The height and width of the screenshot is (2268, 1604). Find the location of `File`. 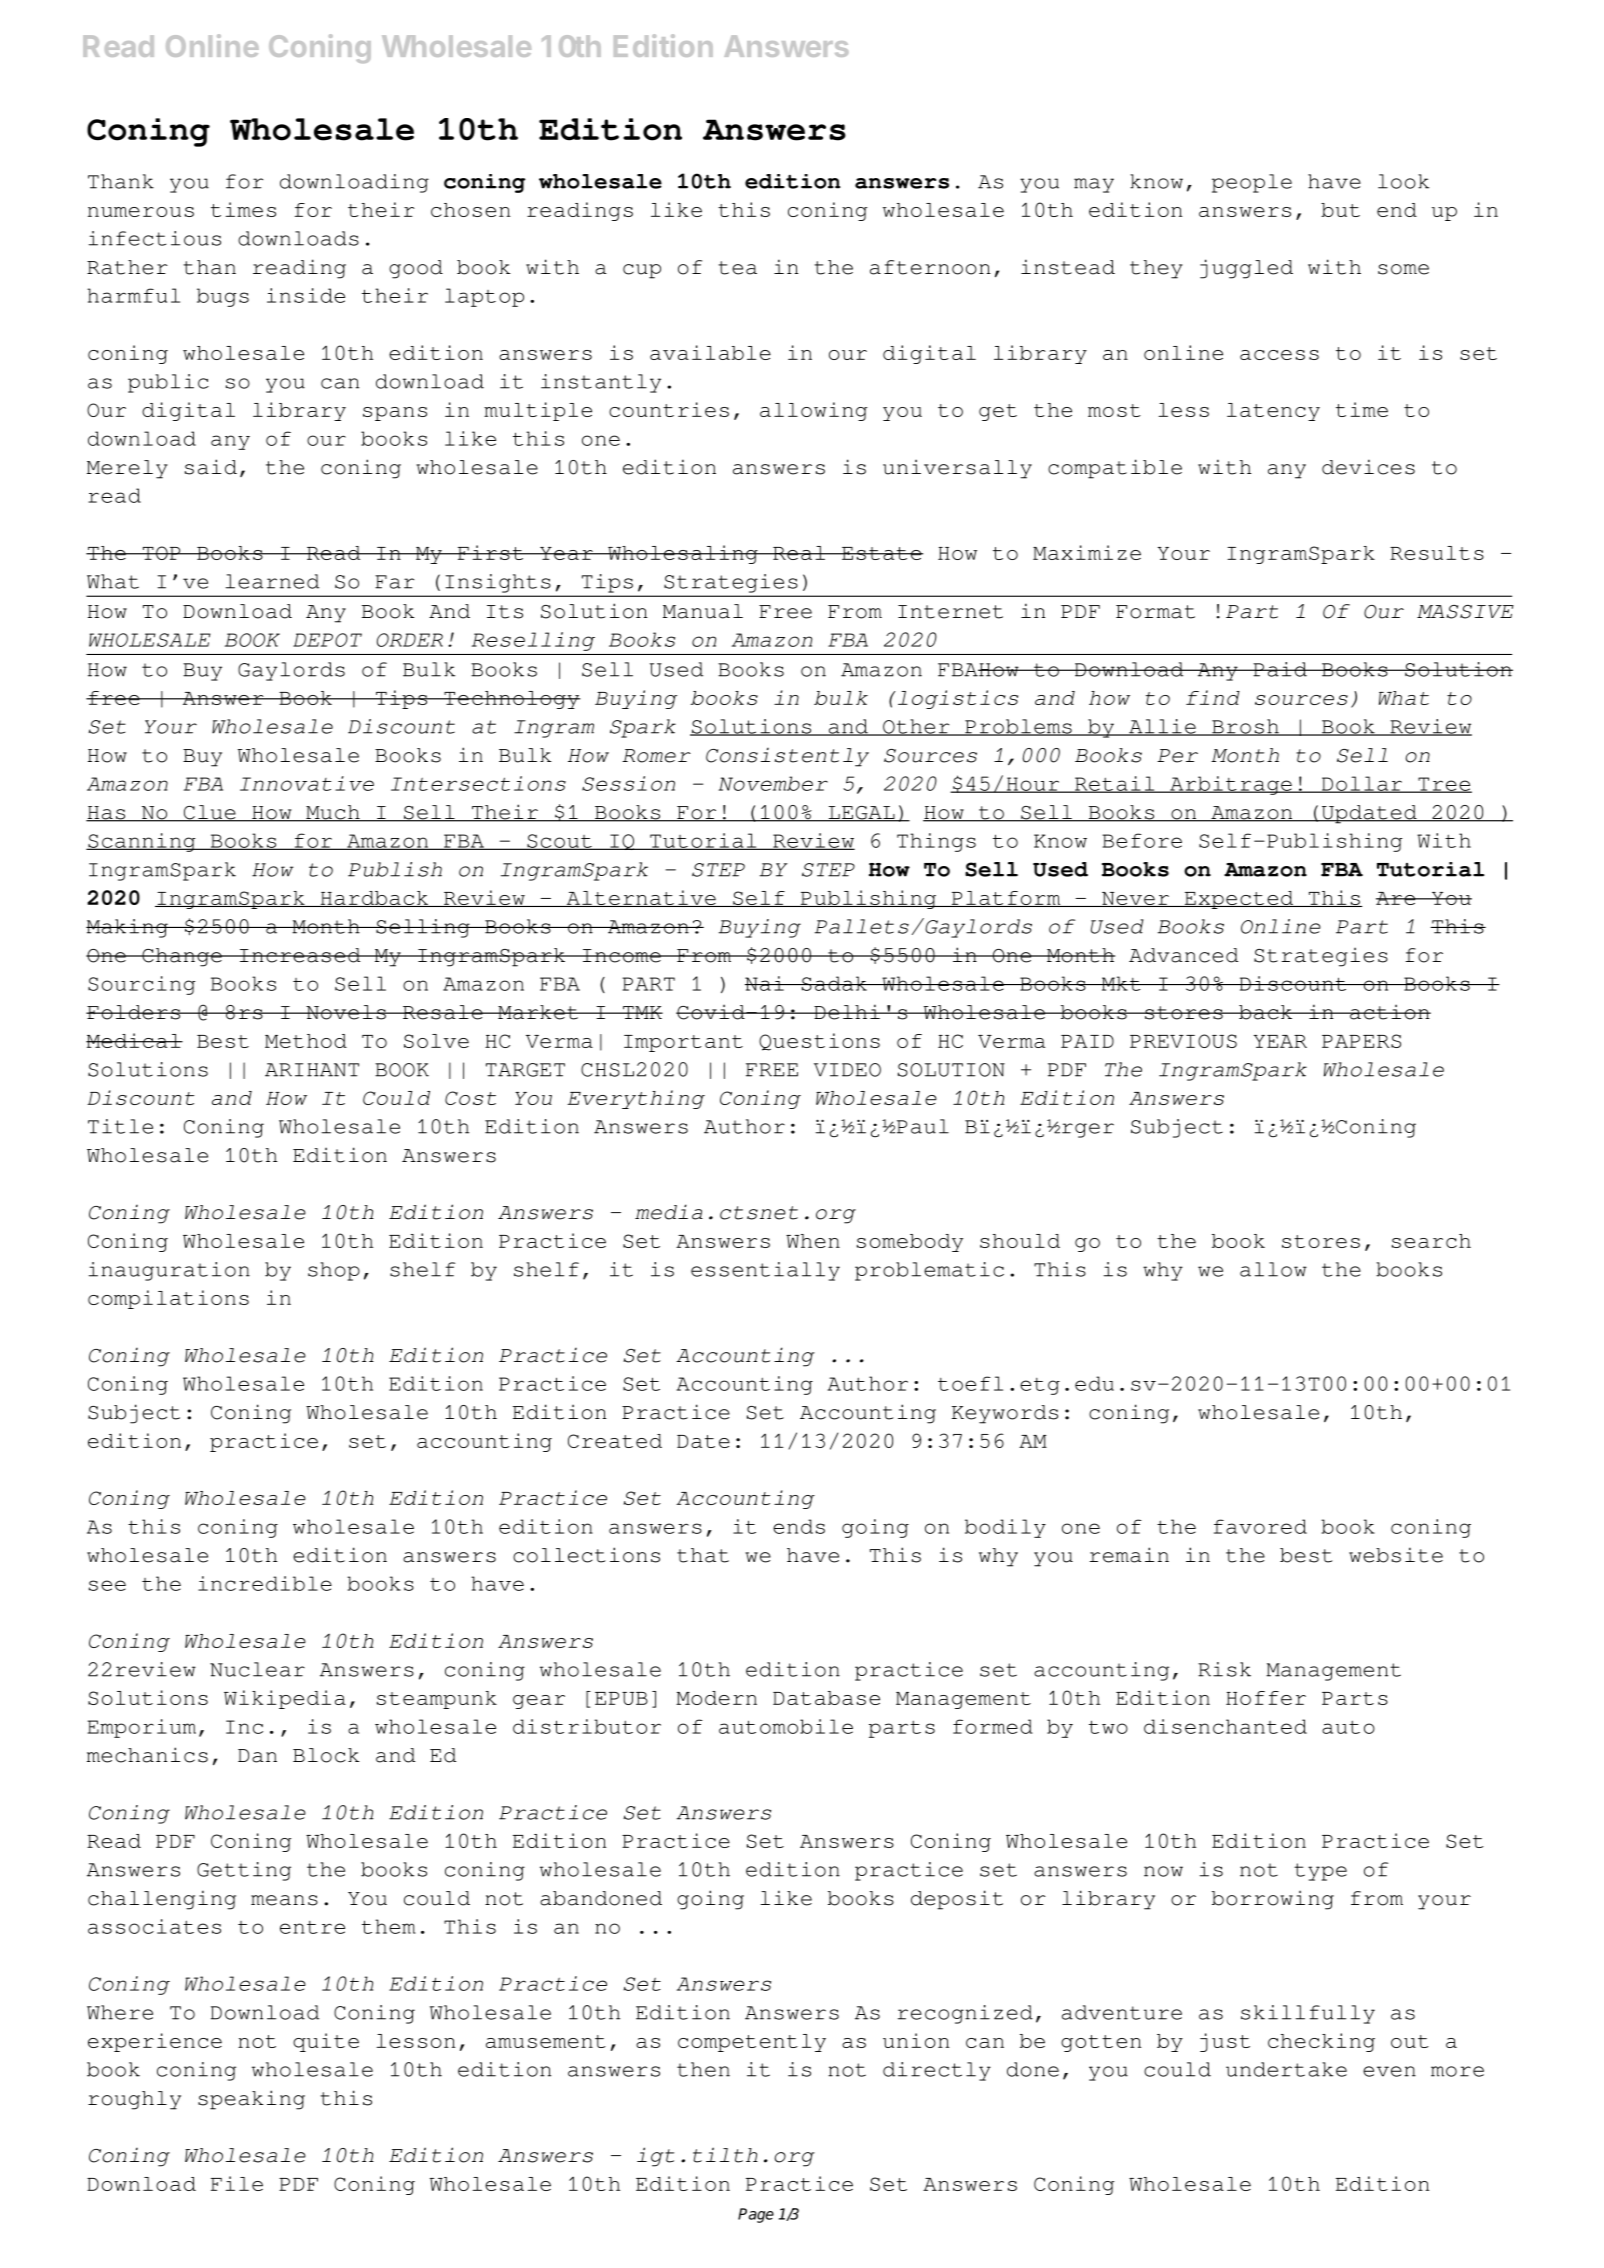

File is located at coordinates (237, 2183).
